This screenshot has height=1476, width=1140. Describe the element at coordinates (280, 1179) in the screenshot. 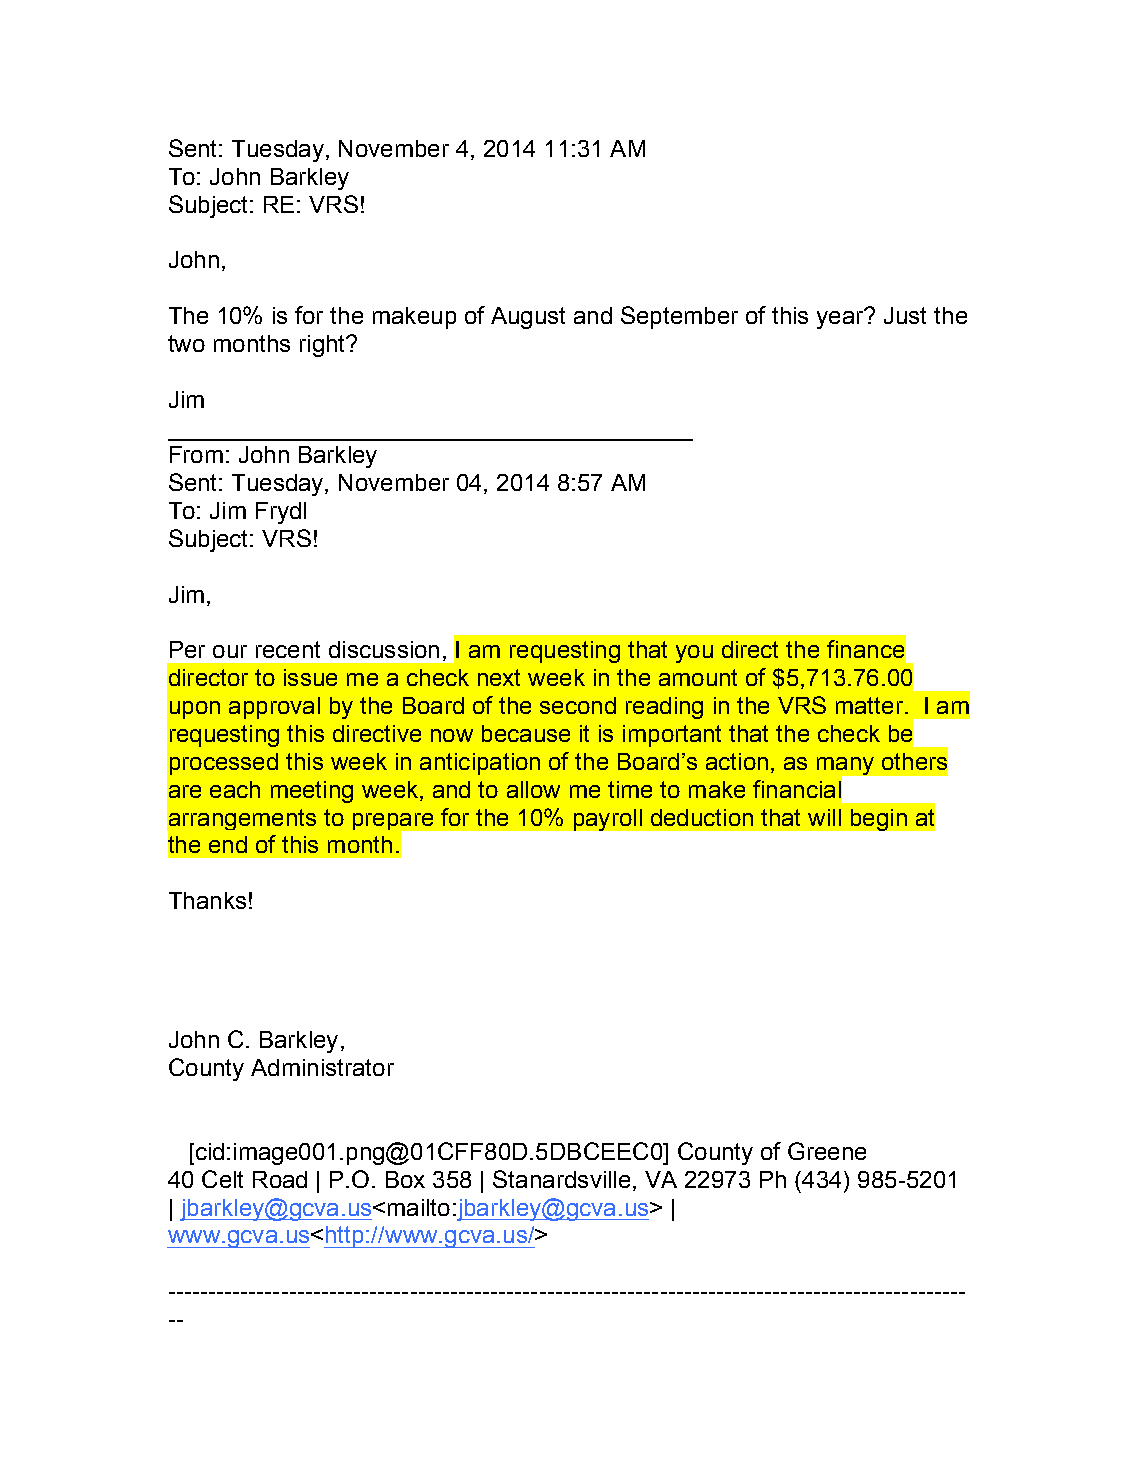

I see `Road` at that location.
